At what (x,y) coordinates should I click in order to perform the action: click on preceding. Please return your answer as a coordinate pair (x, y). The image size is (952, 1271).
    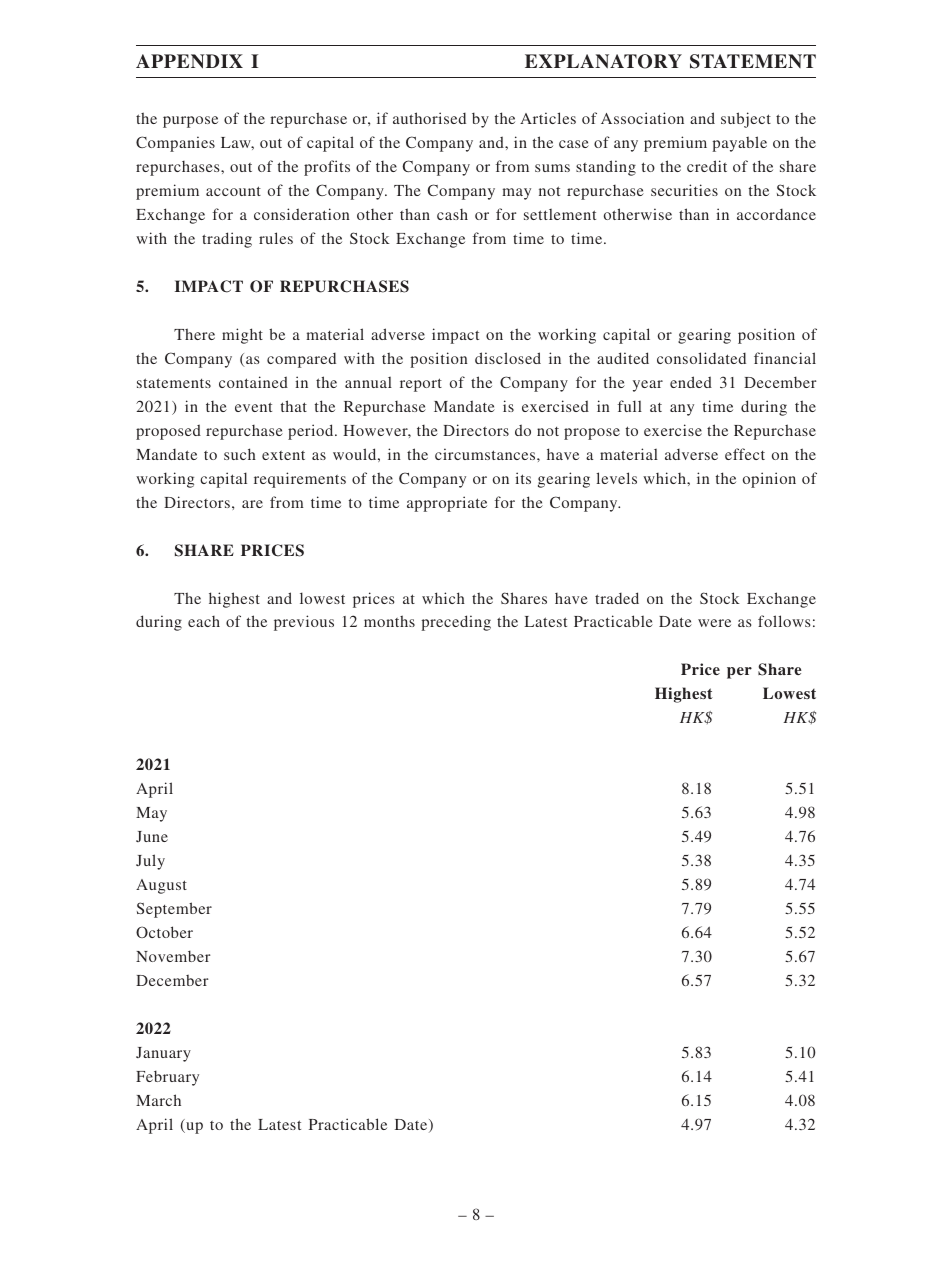
    Looking at the image, I should click on (456, 623).
